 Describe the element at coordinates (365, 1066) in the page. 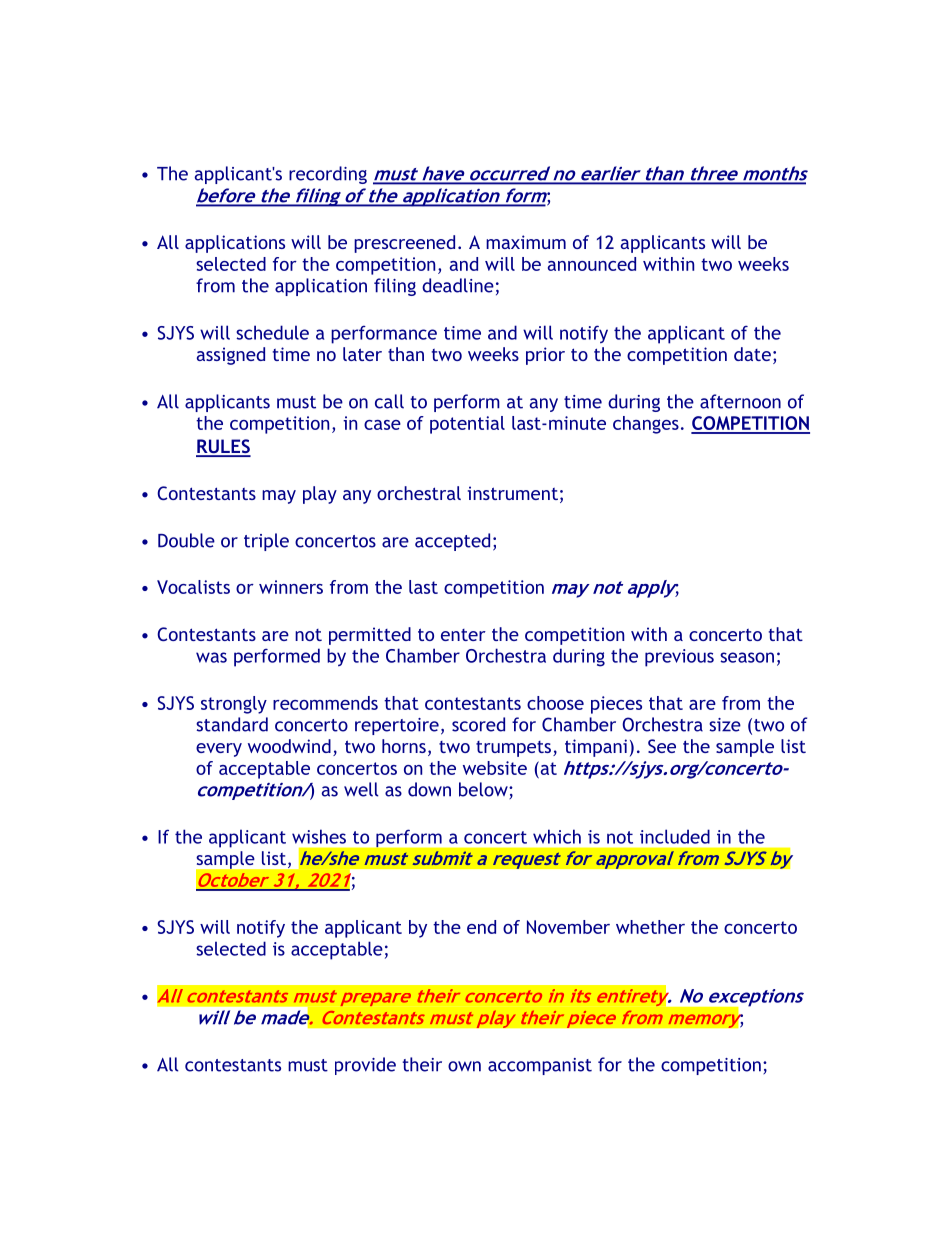

I see `provide` at that location.
